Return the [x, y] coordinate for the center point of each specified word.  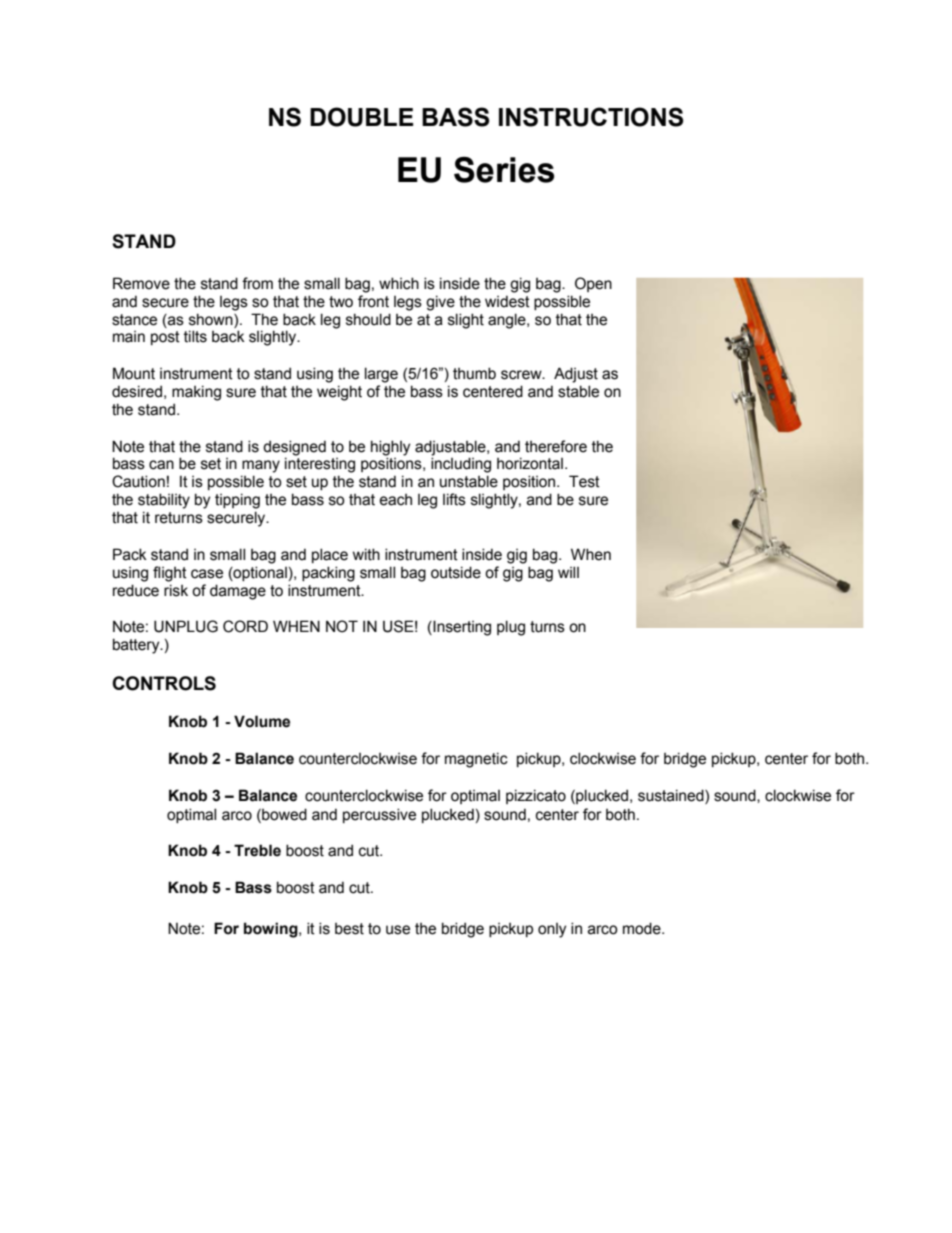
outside [456, 572]
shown [212, 319]
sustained [672, 795]
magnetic [476, 760]
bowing [272, 930]
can [161, 465]
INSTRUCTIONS [591, 117]
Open [593, 284]
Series [504, 170]
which [399, 283]
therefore [556, 446]
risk [176, 590]
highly [390, 448]
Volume [262, 721]
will [568, 572]
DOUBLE [361, 117]
